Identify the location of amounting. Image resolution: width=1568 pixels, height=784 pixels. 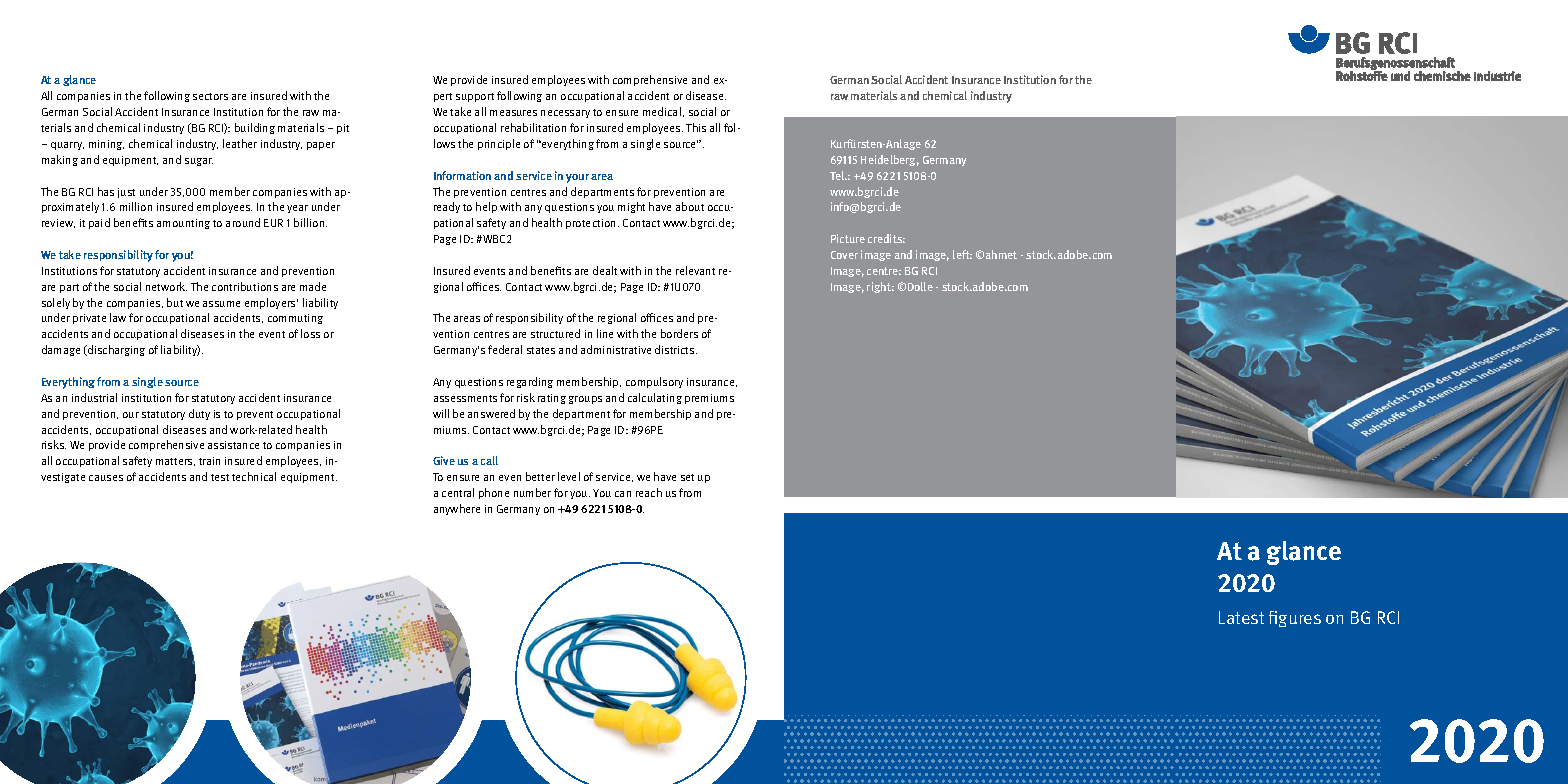
(183, 224).
